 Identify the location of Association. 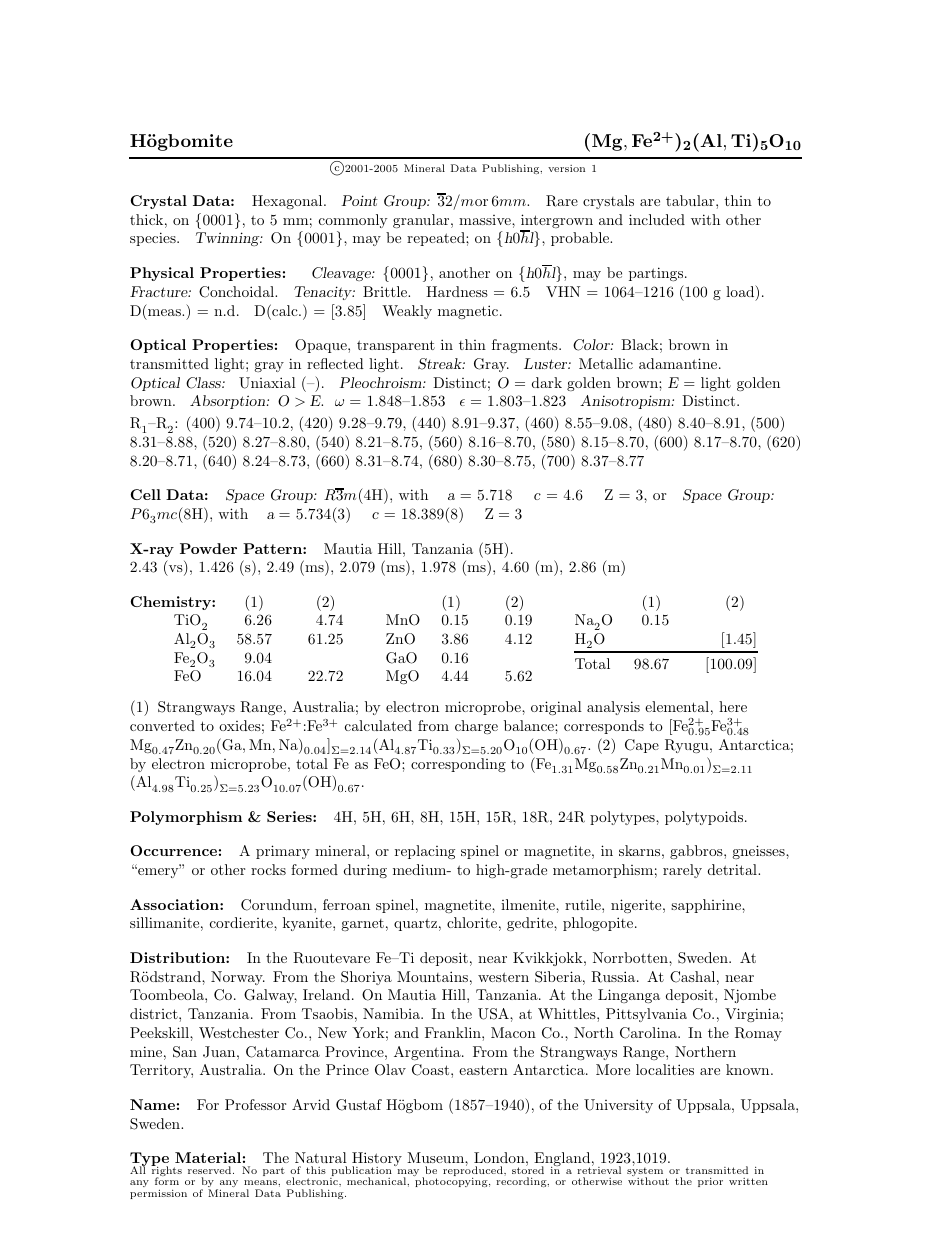
(175, 904).
